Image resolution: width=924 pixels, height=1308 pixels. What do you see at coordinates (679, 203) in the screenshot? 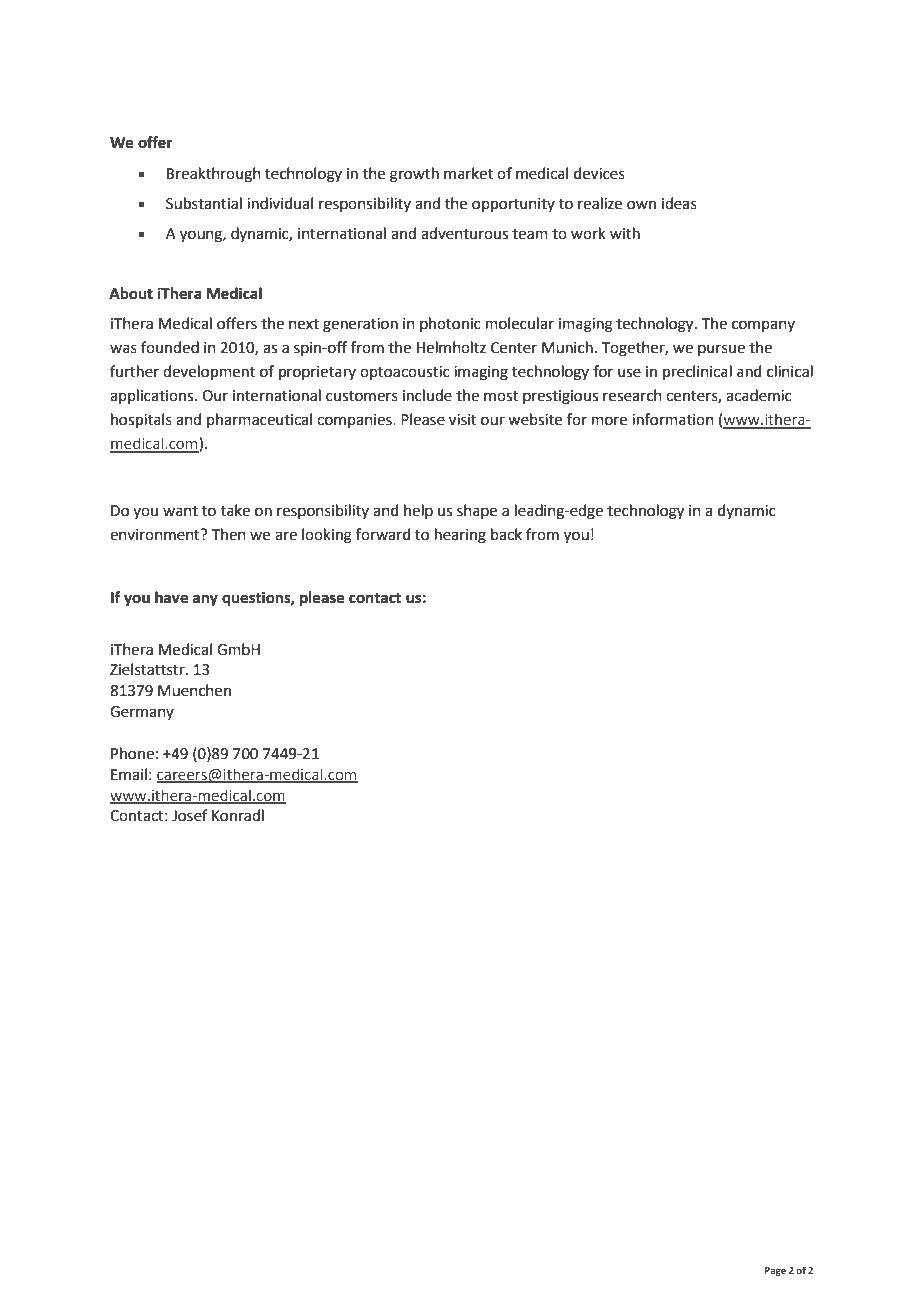
I see `ideas` at bounding box center [679, 203].
